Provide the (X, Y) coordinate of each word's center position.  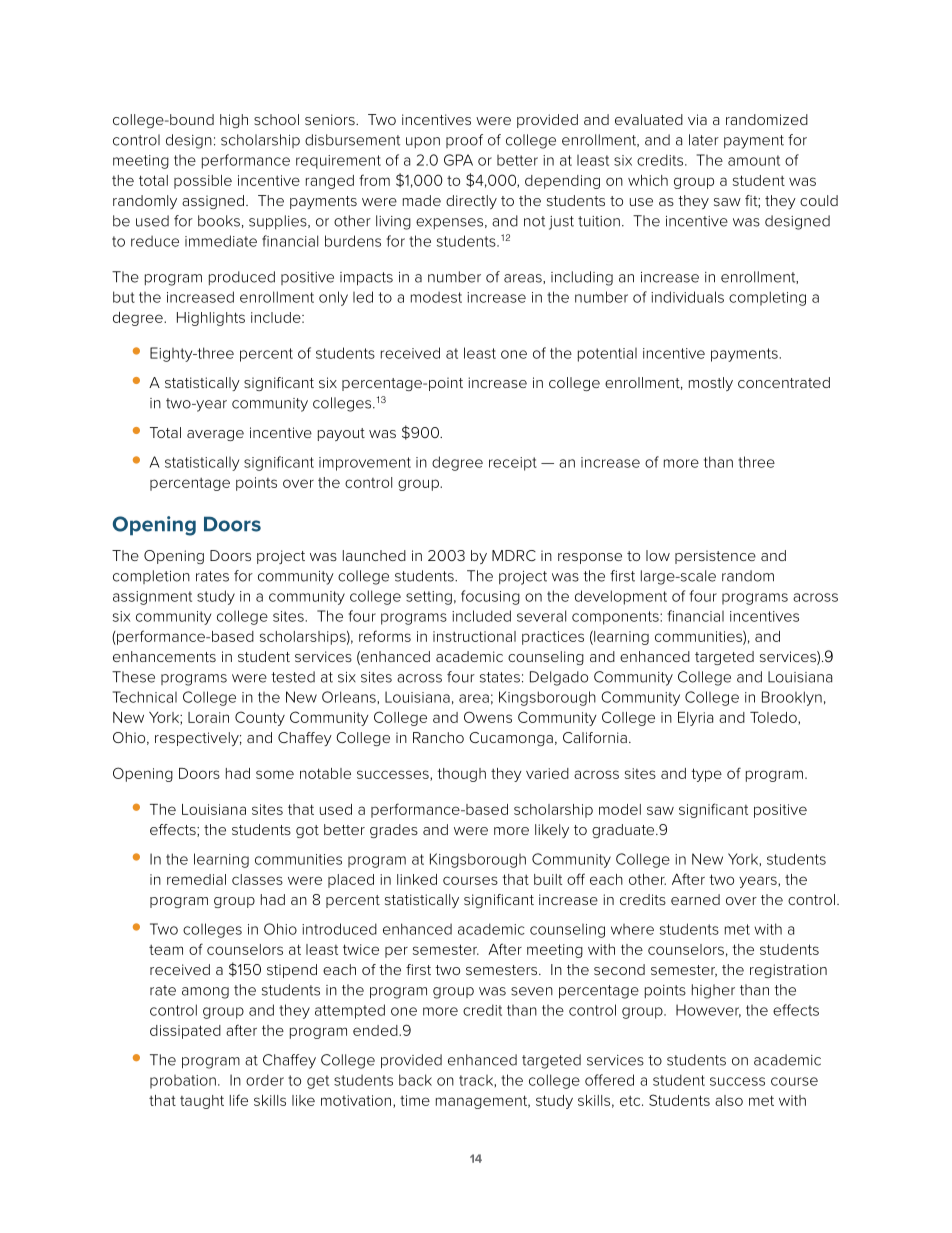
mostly (711, 384)
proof (464, 141)
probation (183, 1082)
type (706, 775)
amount (754, 160)
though (461, 775)
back (415, 1080)
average (215, 435)
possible (203, 182)
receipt (513, 464)
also (729, 1100)
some (275, 774)
